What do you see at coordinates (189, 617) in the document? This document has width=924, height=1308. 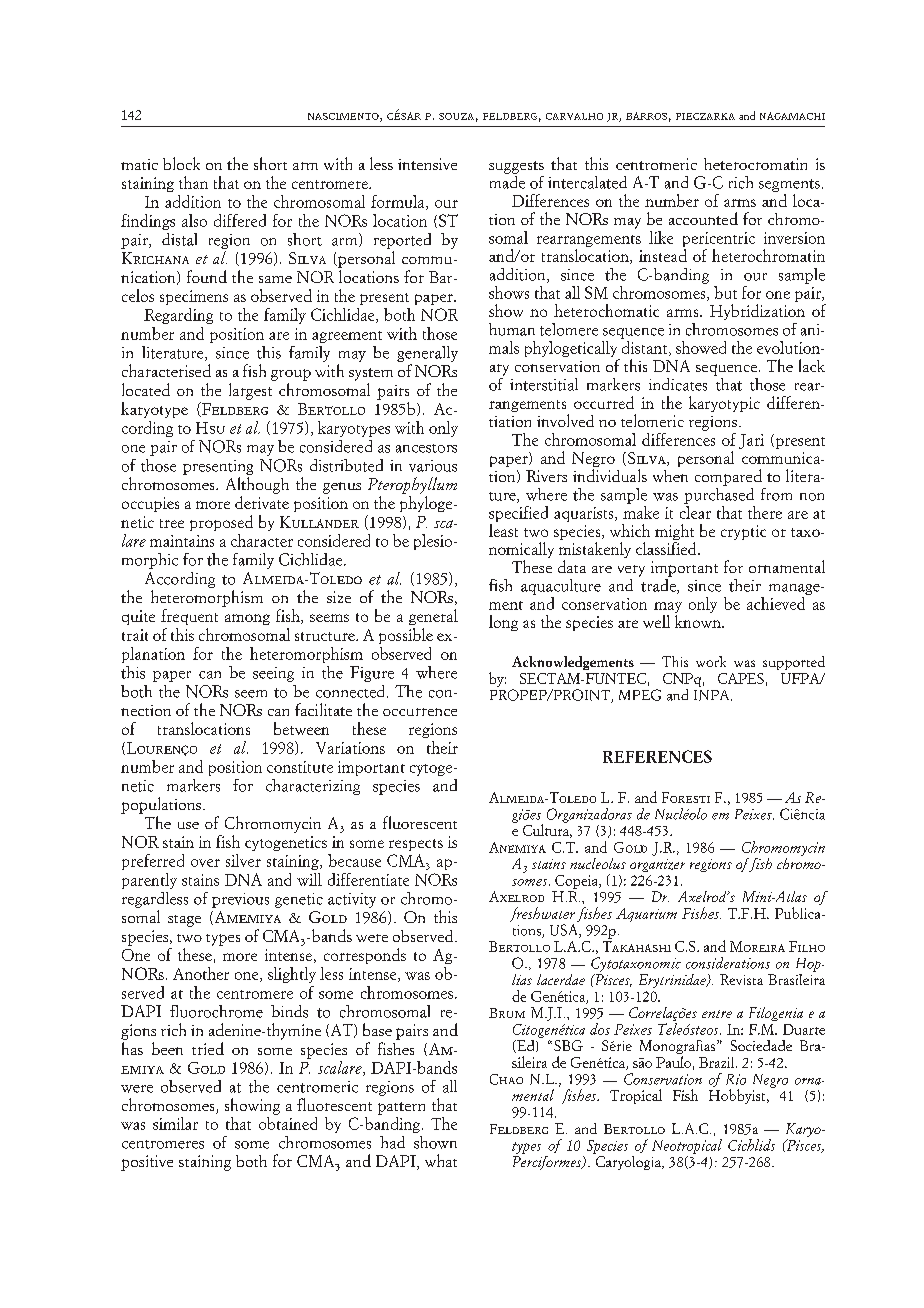 I see `frequent` at bounding box center [189, 617].
